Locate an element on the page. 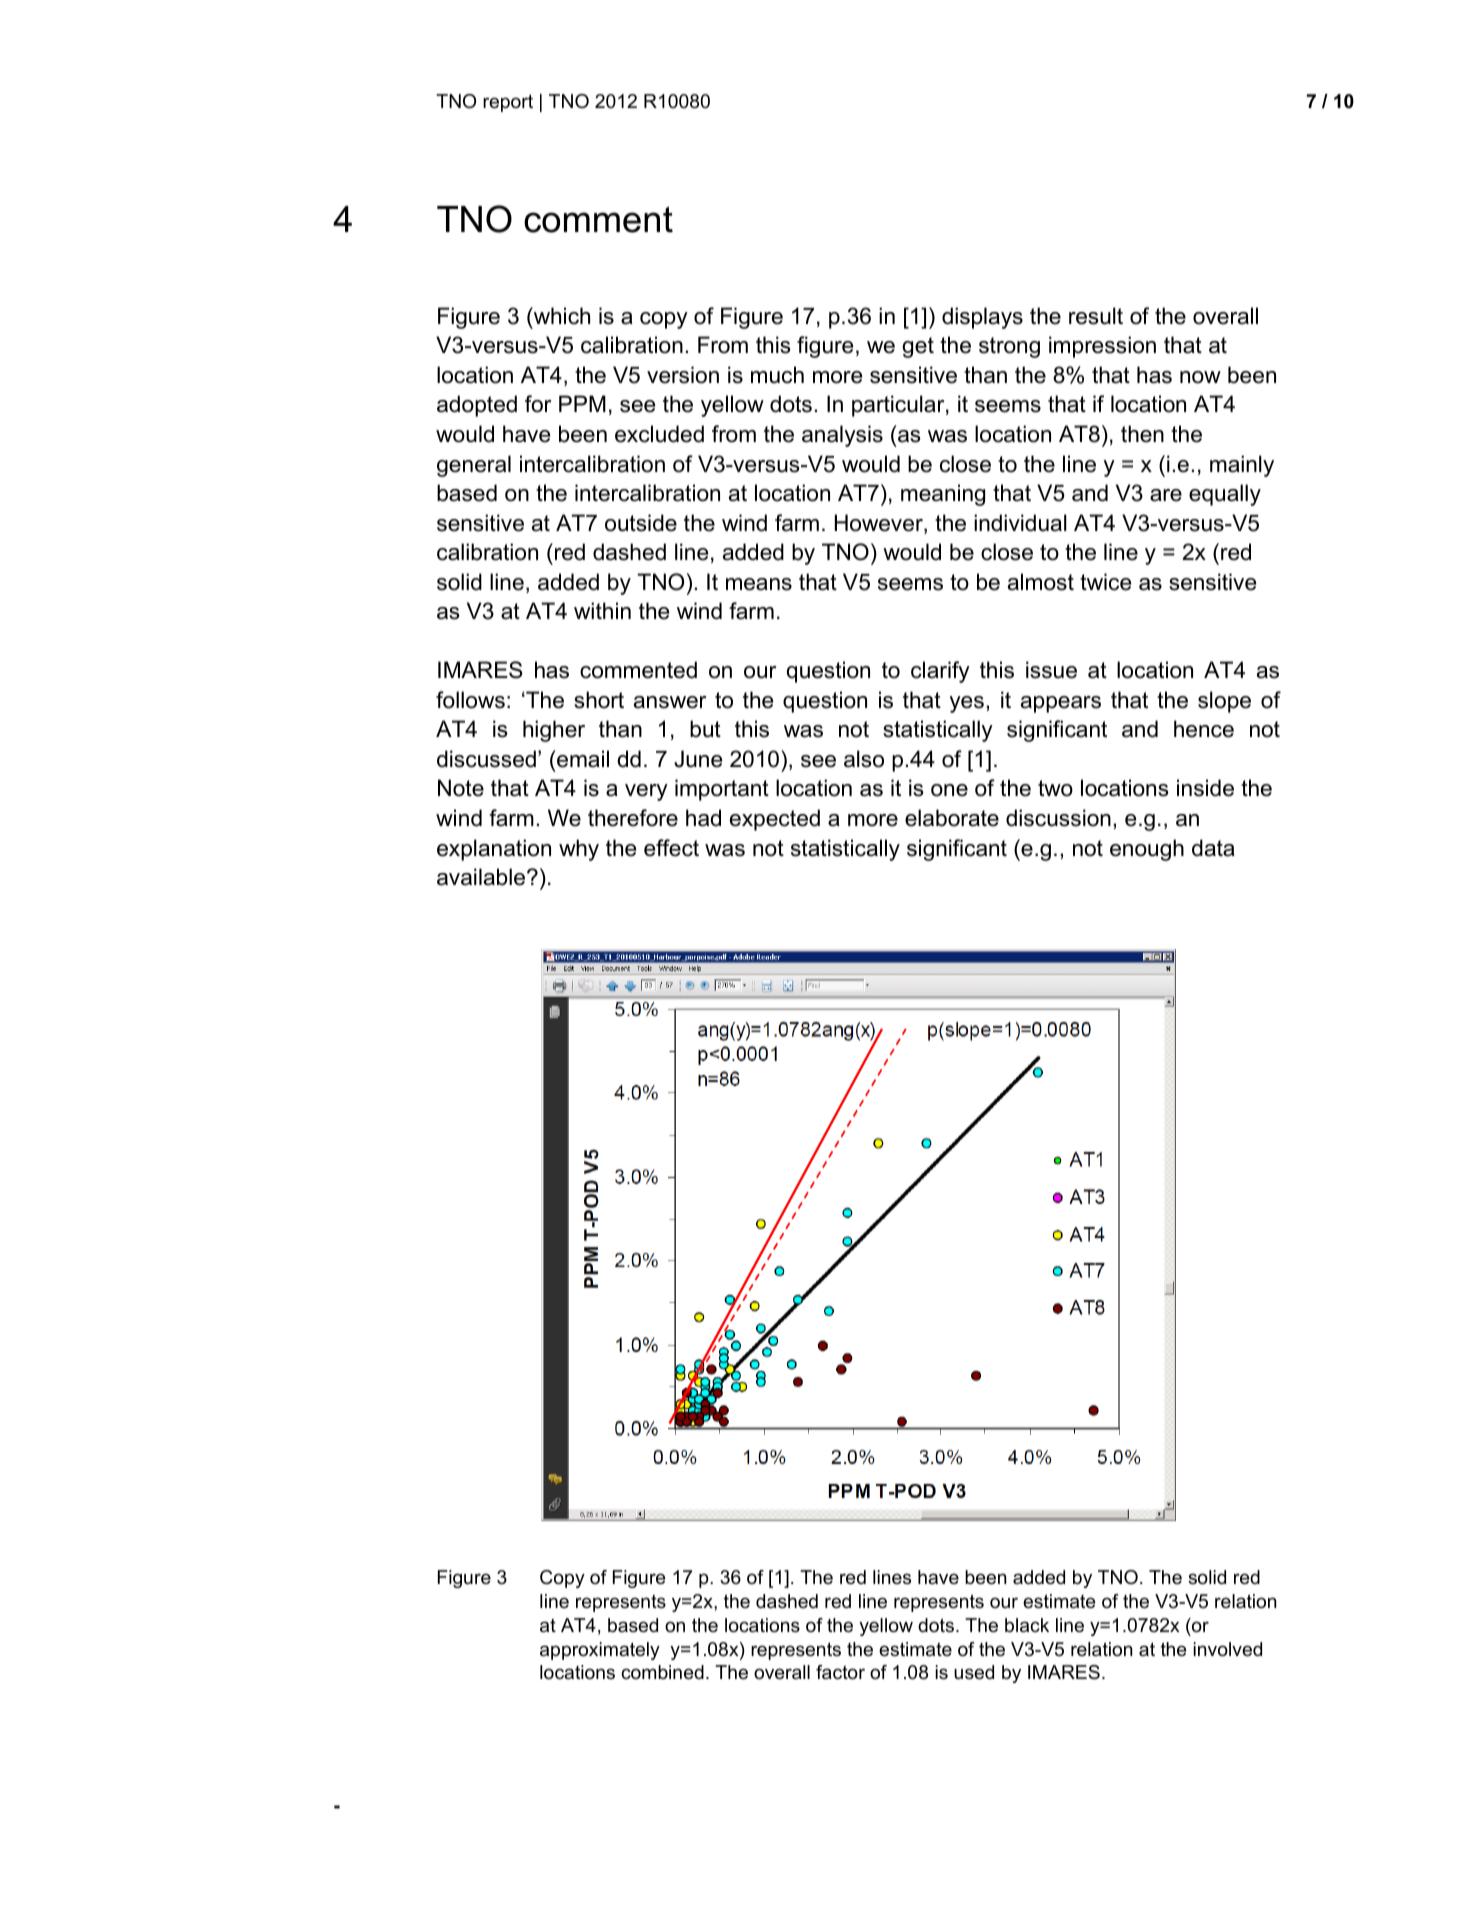 This page has height=1913, width=1478. why is located at coordinates (579, 850).
